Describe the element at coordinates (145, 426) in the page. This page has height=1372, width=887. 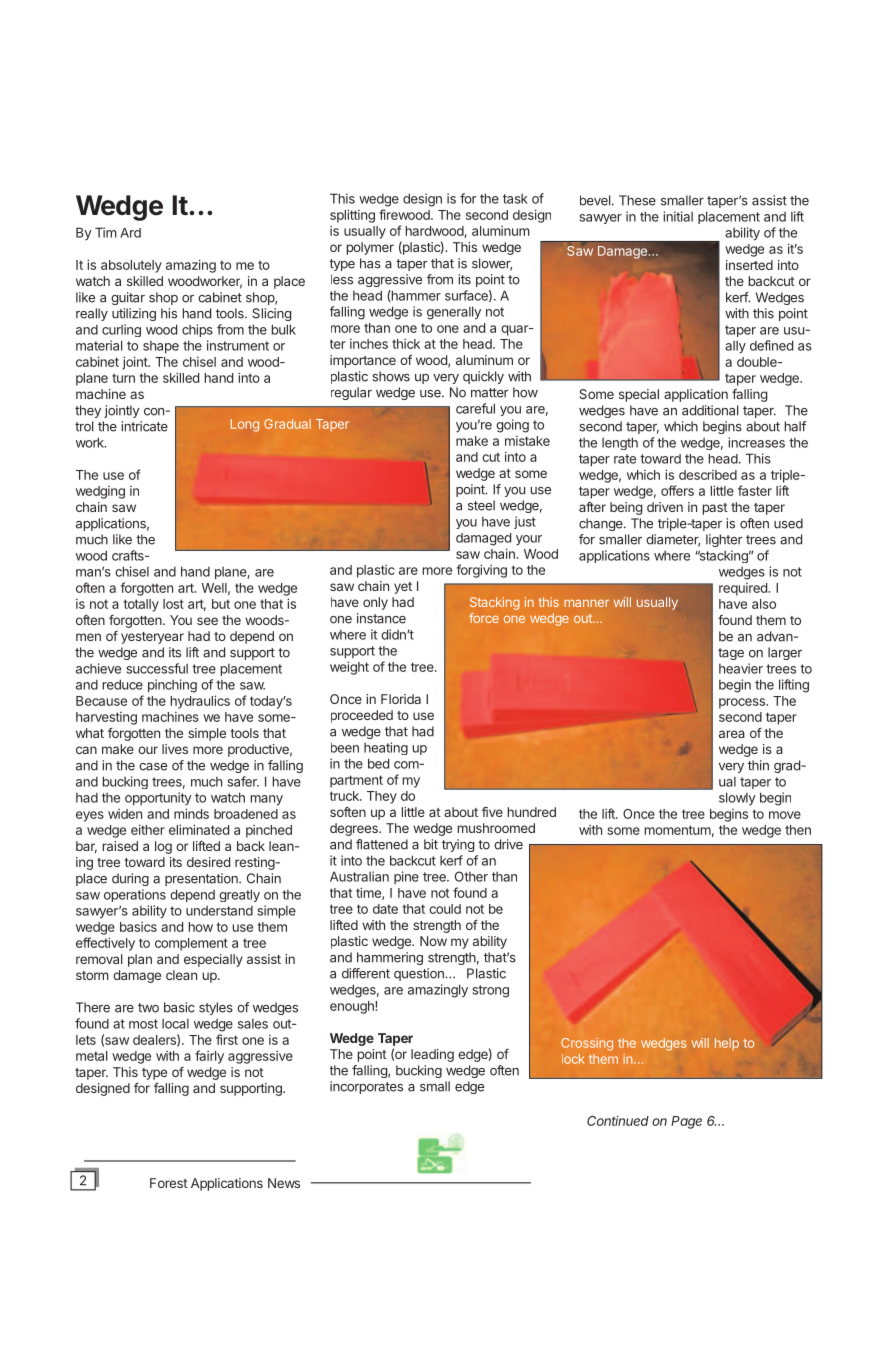
I see `intricate` at that location.
